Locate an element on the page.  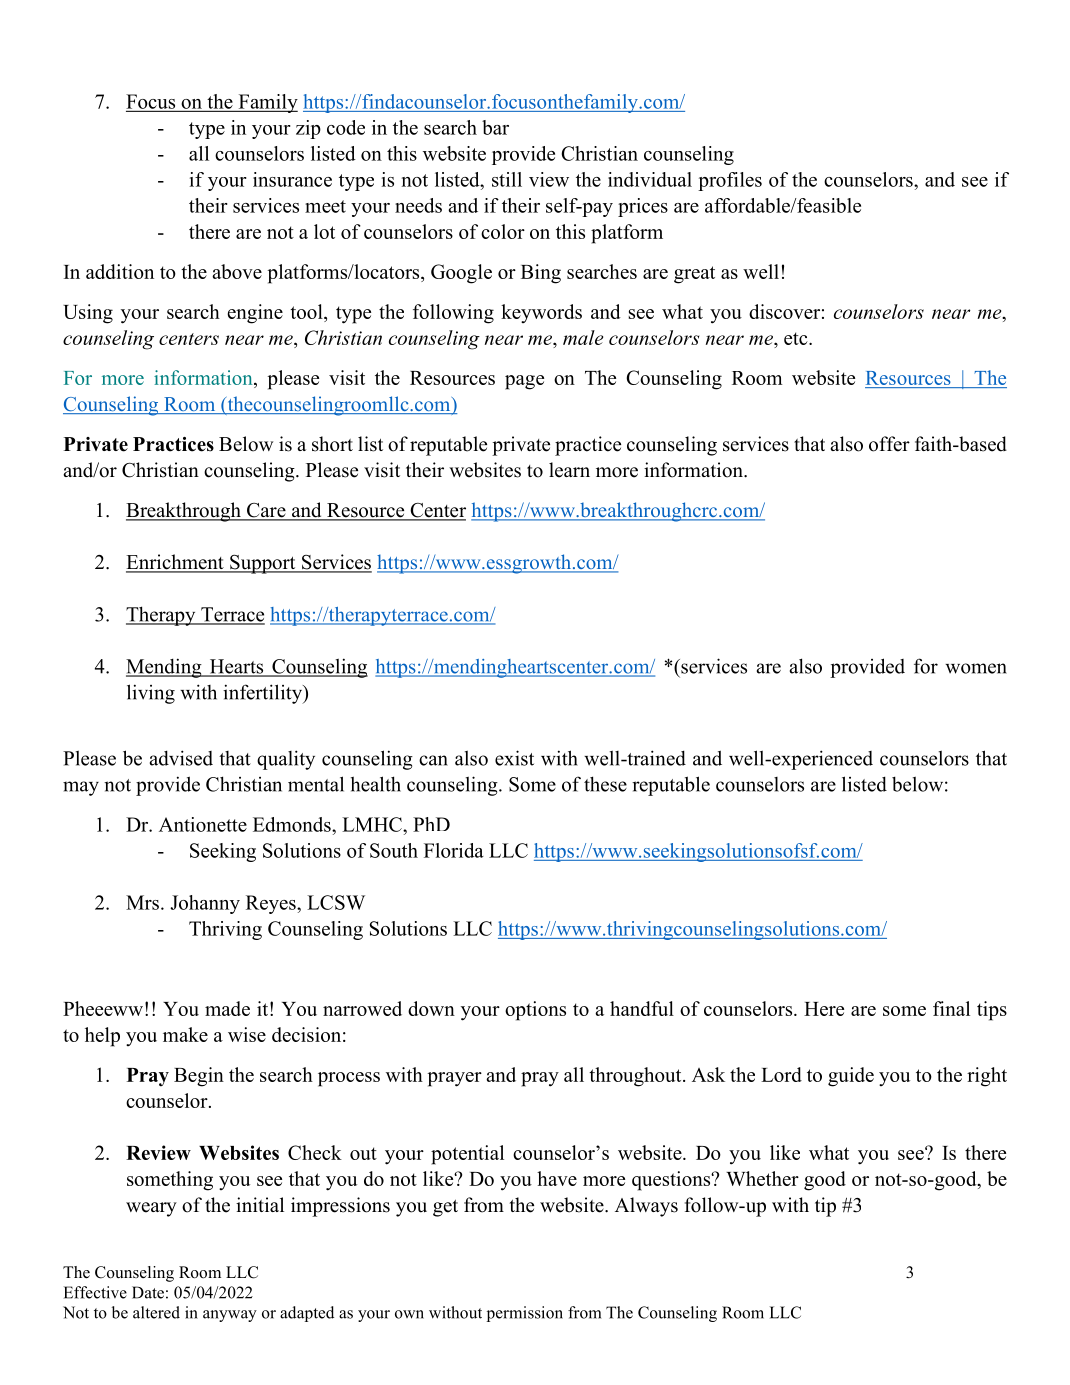
exist is located at coordinates (514, 758).
